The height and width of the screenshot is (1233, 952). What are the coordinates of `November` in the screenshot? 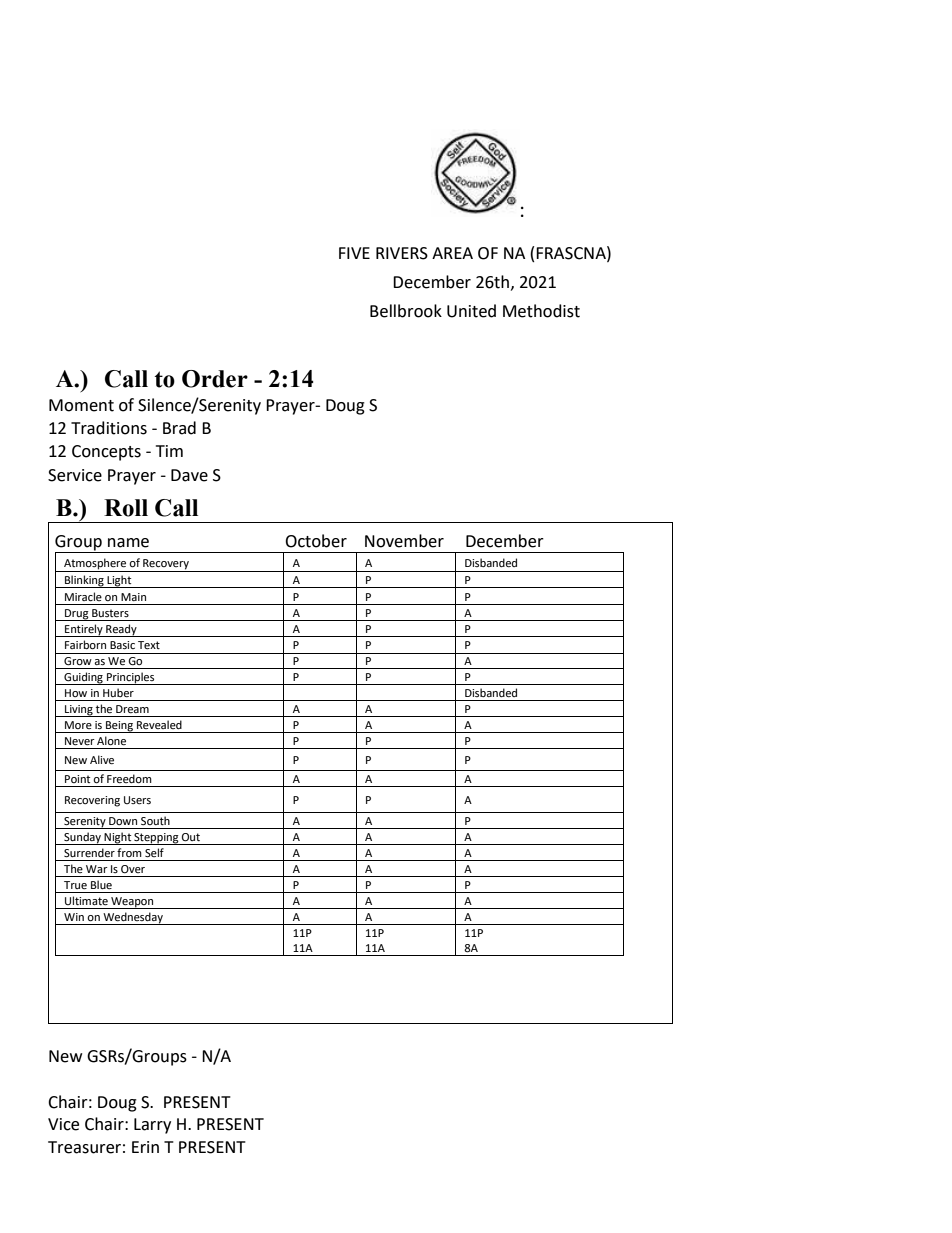 It's located at (404, 541).
